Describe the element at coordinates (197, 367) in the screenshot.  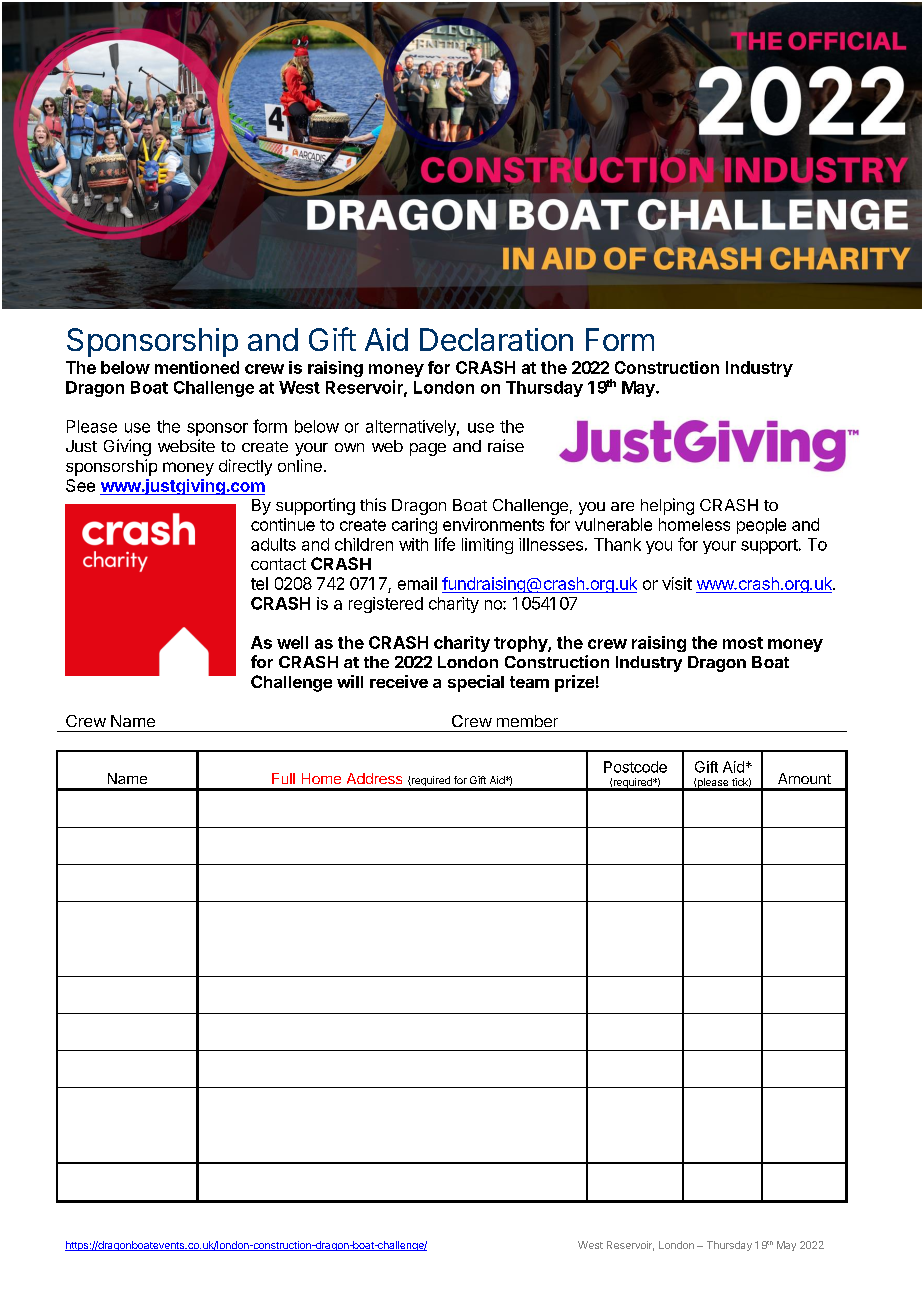
I see `mentioned` at that location.
